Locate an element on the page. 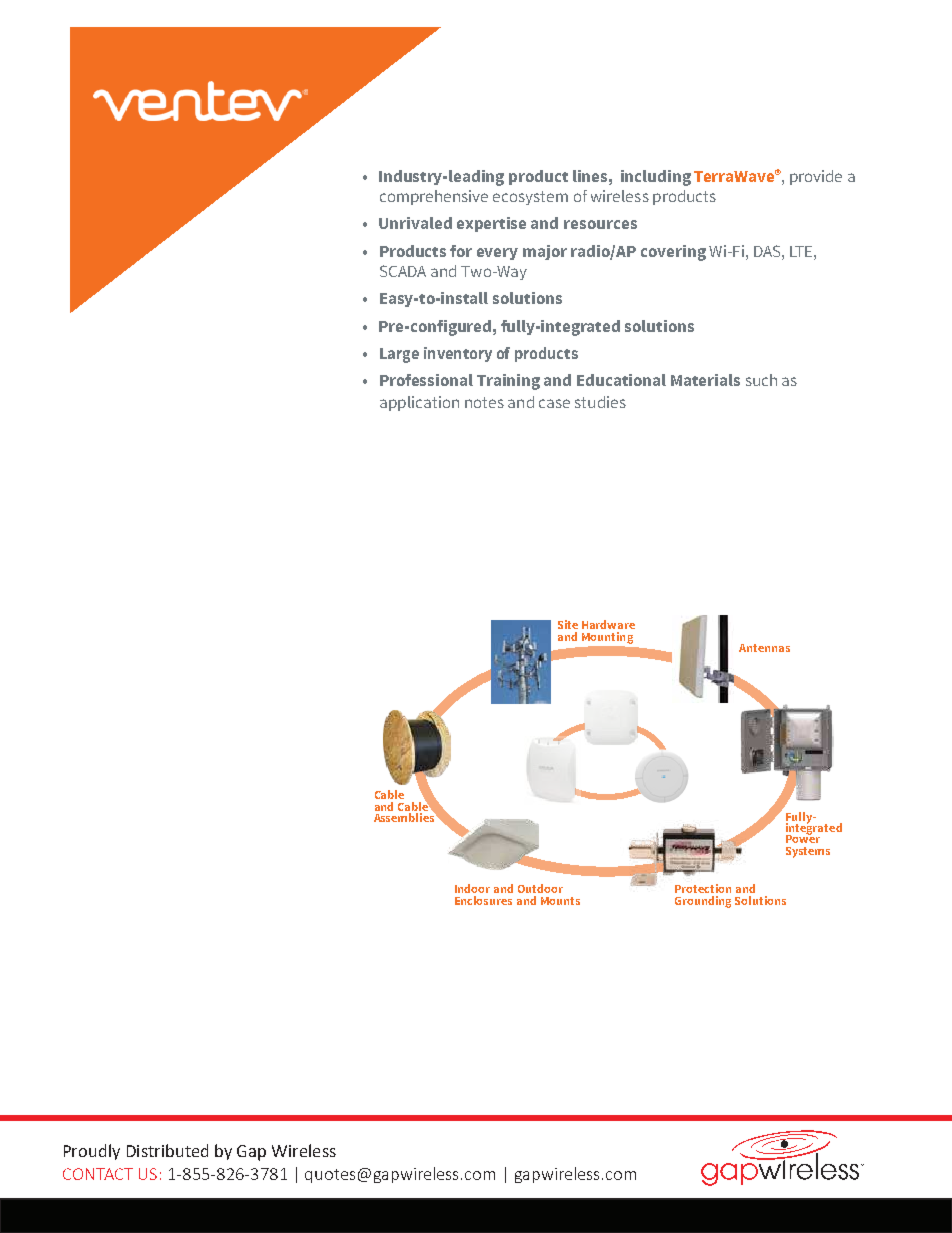 This image has width=952, height=1233. Distributed is located at coordinates (167, 1150).
